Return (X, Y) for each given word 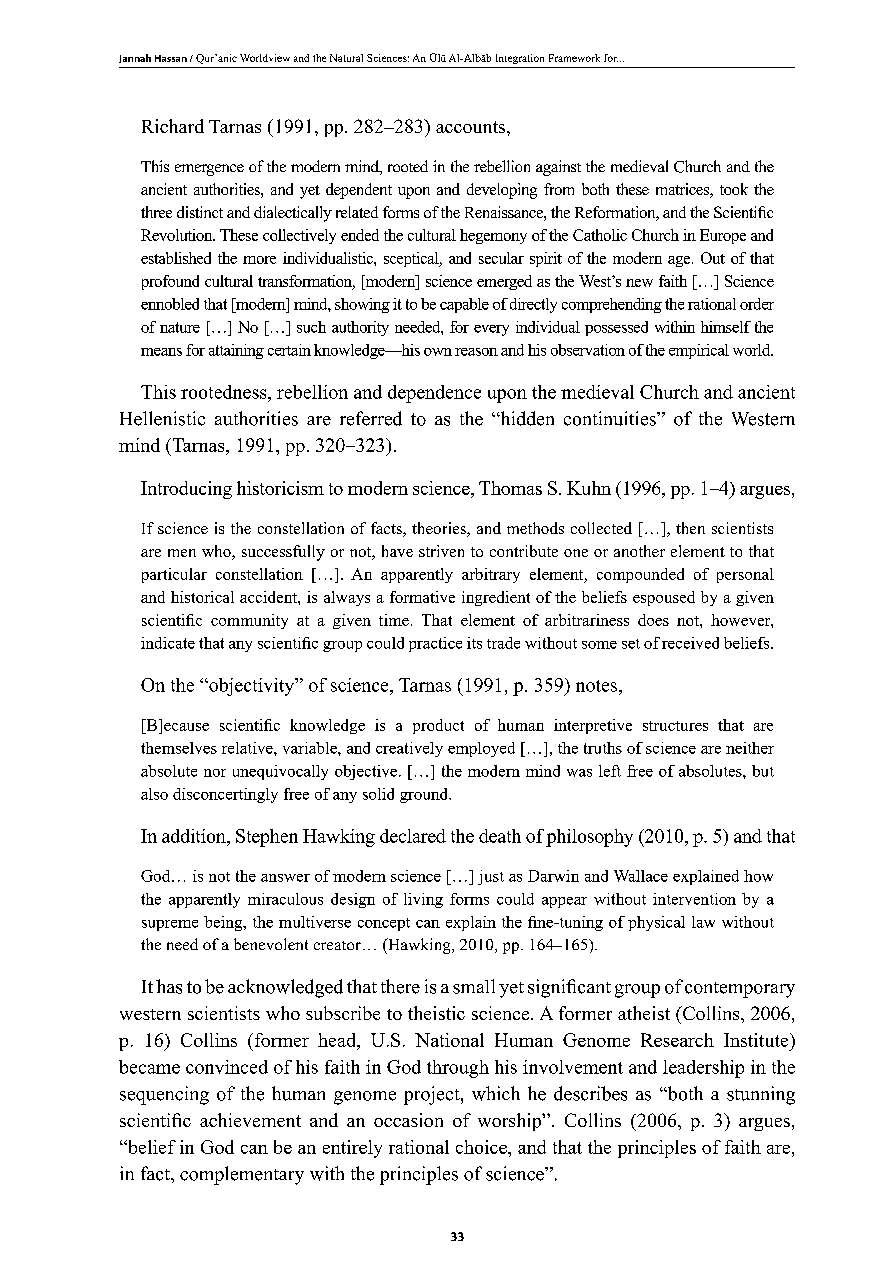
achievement (250, 1120)
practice (435, 644)
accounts (472, 127)
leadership (703, 1069)
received (690, 643)
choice (482, 1147)
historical (202, 597)
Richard (173, 126)
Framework (574, 58)
